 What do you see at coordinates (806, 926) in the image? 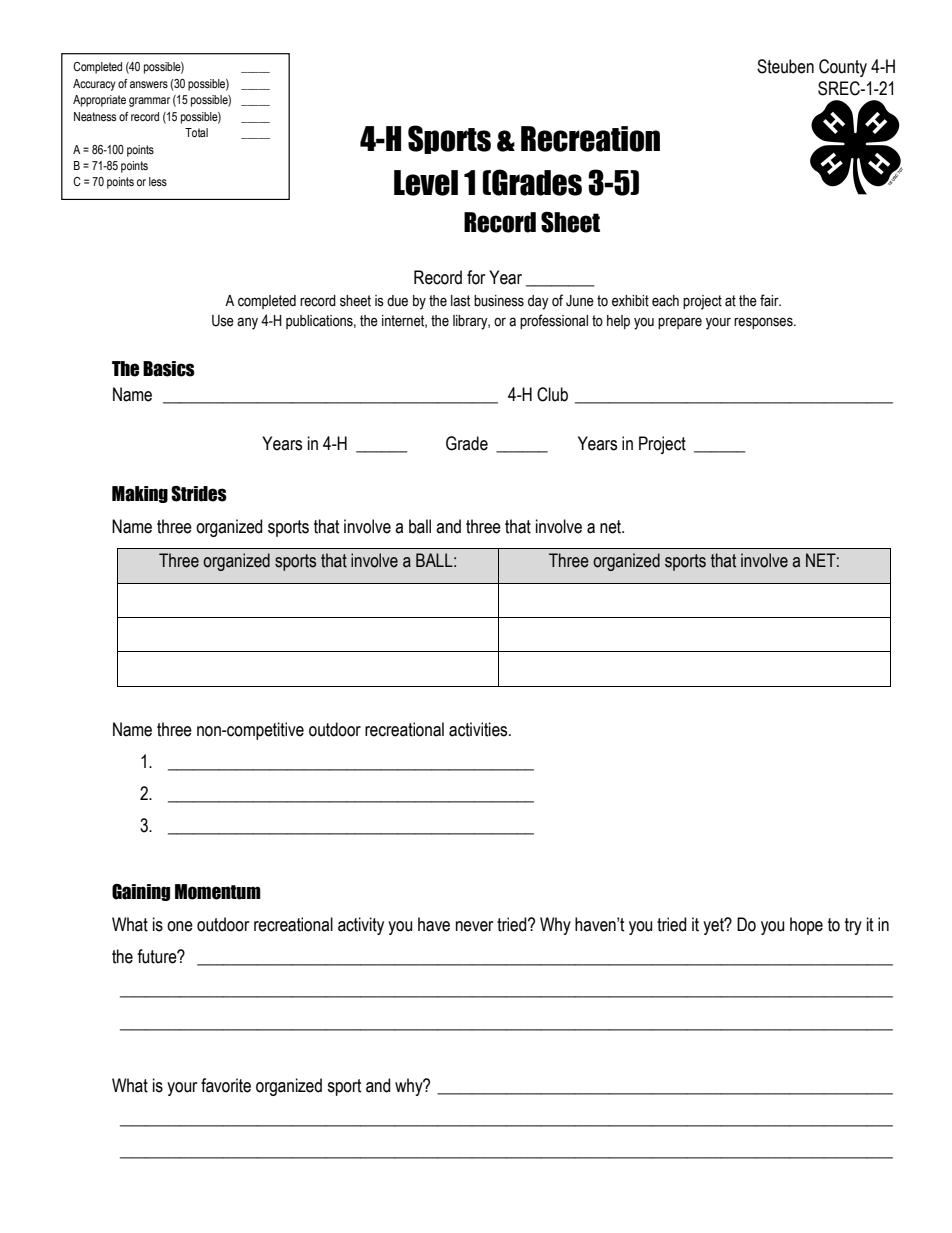
I see `hope` at bounding box center [806, 926].
